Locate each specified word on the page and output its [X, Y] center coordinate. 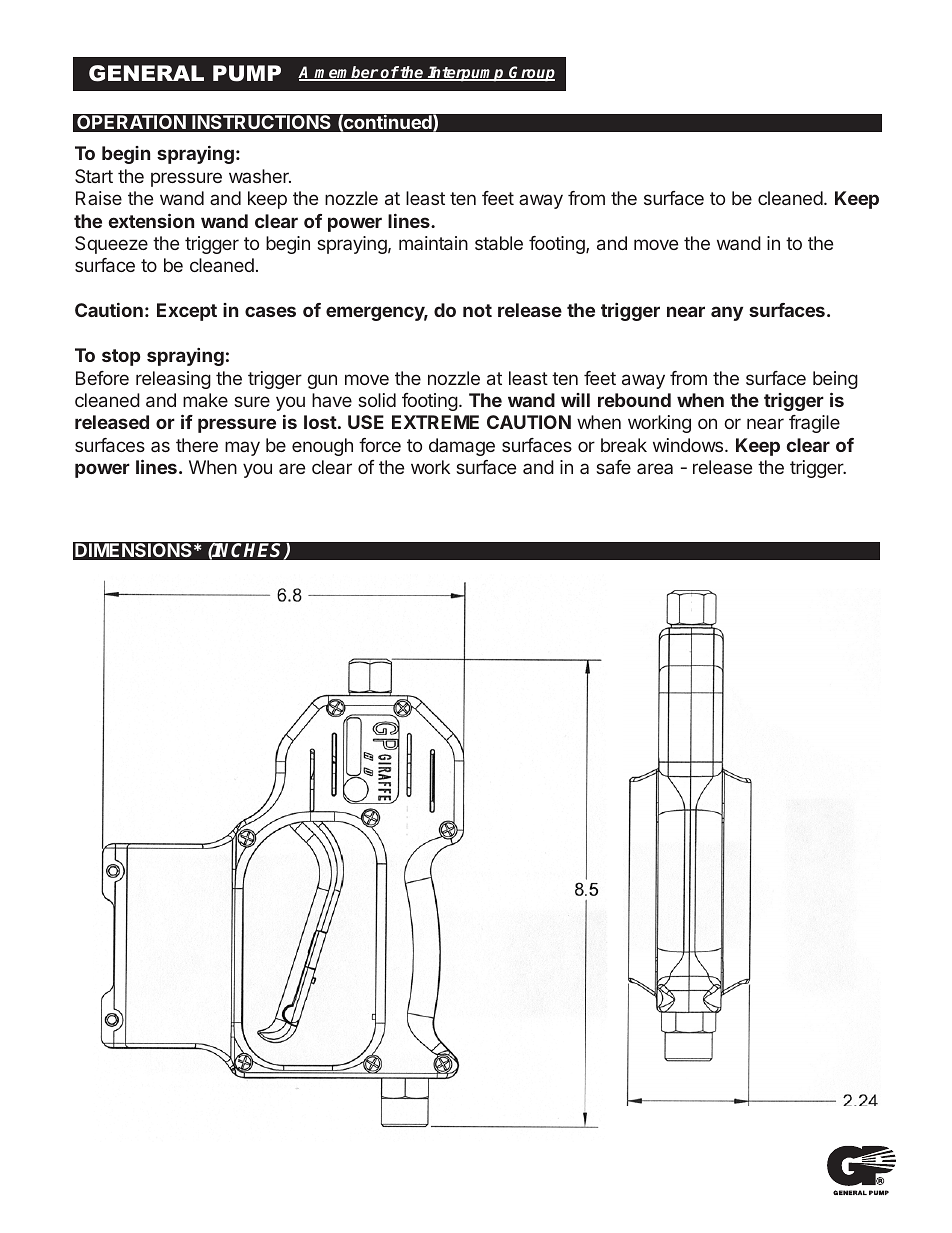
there [197, 445]
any [727, 313]
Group [531, 74]
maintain [433, 243]
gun [322, 381]
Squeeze [111, 245]
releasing [173, 380]
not [477, 310]
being [835, 380]
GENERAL [146, 73]
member [346, 73]
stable [499, 243]
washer [260, 176]
